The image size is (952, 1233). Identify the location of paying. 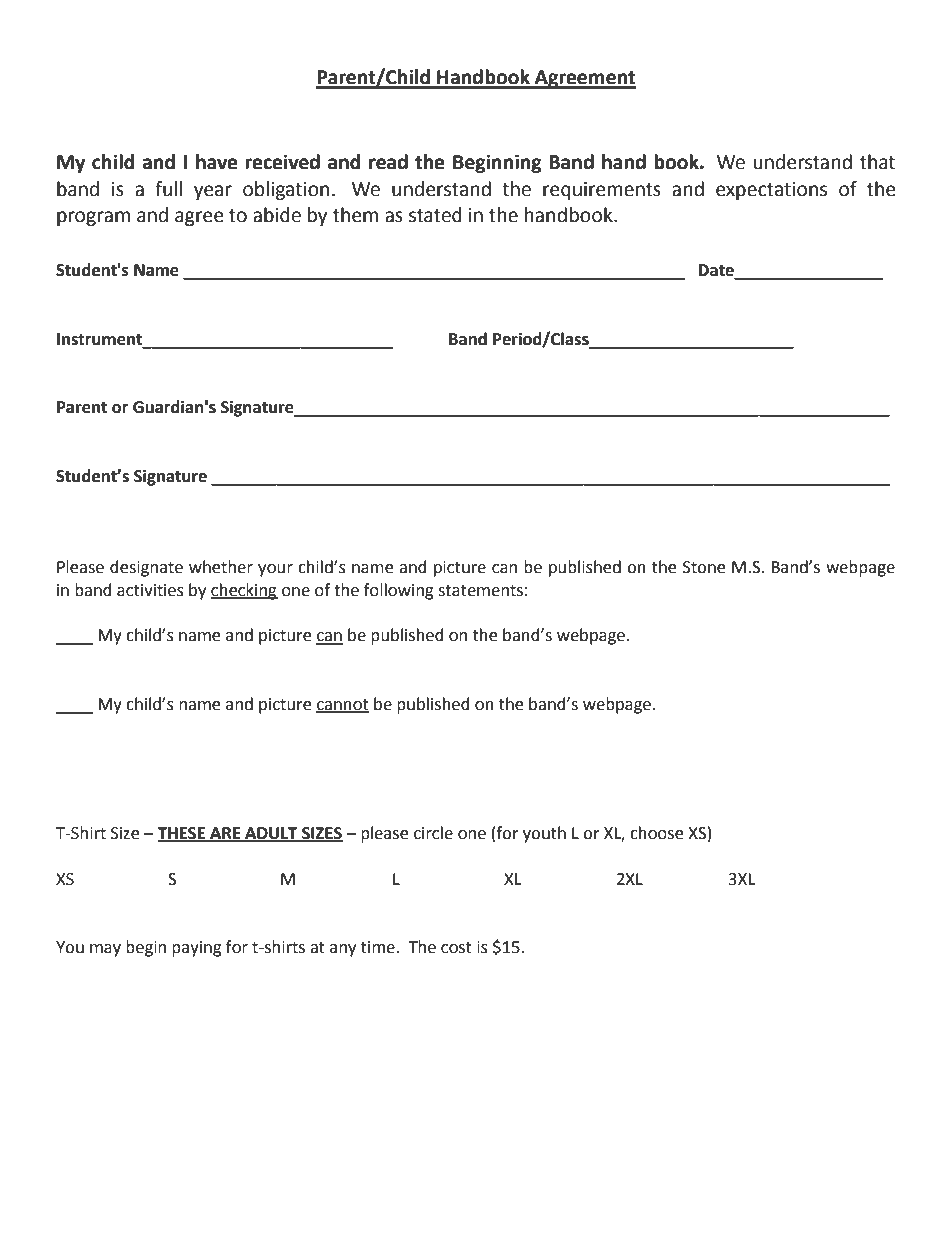
(197, 949).
